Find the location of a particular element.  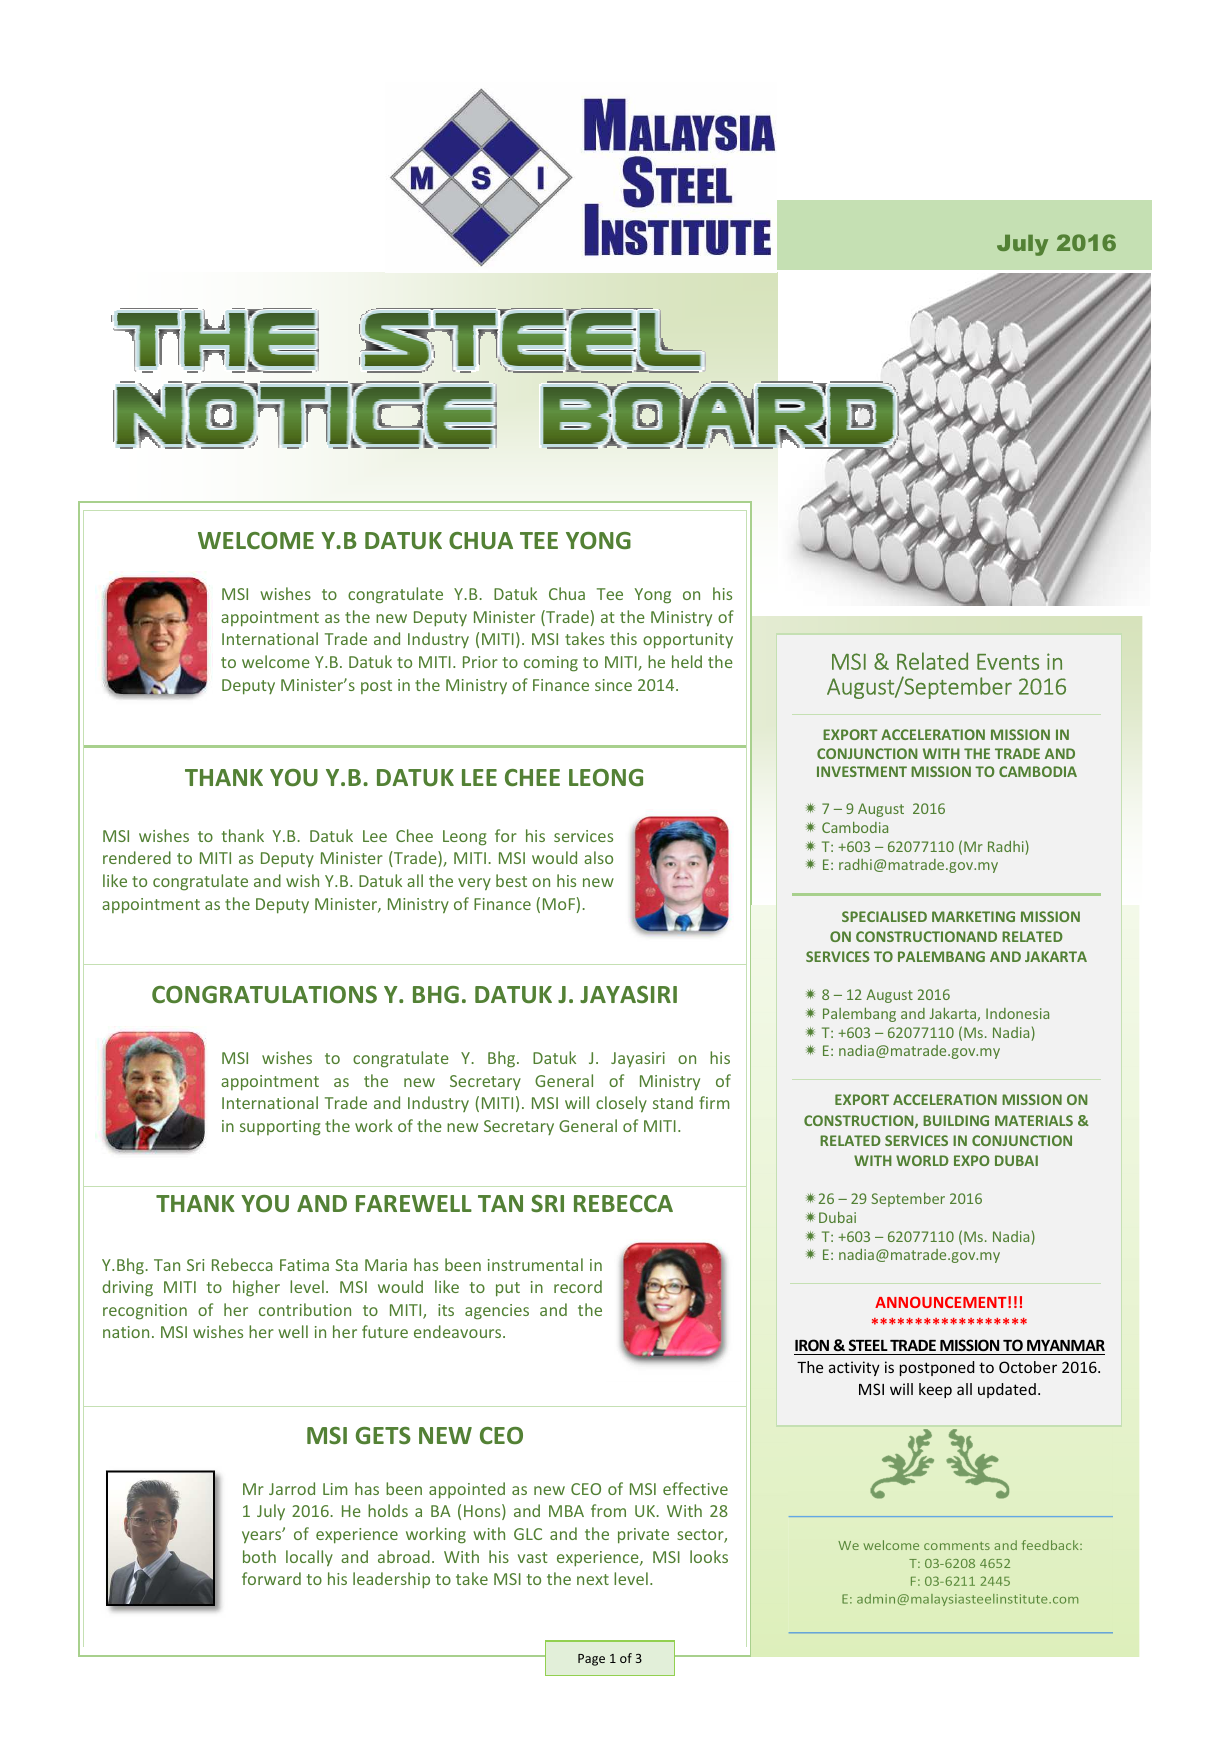

since is located at coordinates (613, 685).
